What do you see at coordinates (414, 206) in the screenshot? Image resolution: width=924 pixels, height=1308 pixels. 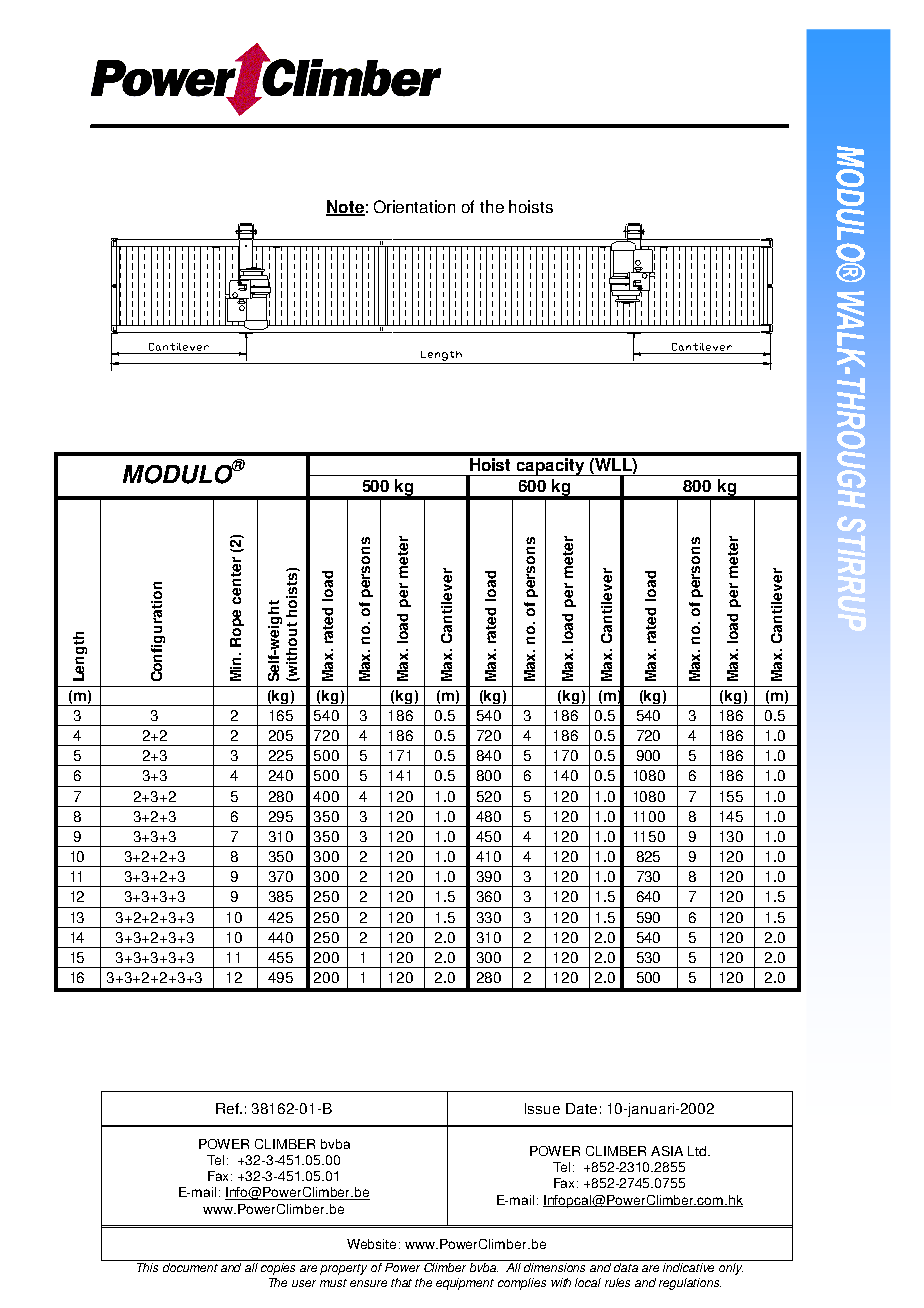 I see `Orientation` at bounding box center [414, 206].
